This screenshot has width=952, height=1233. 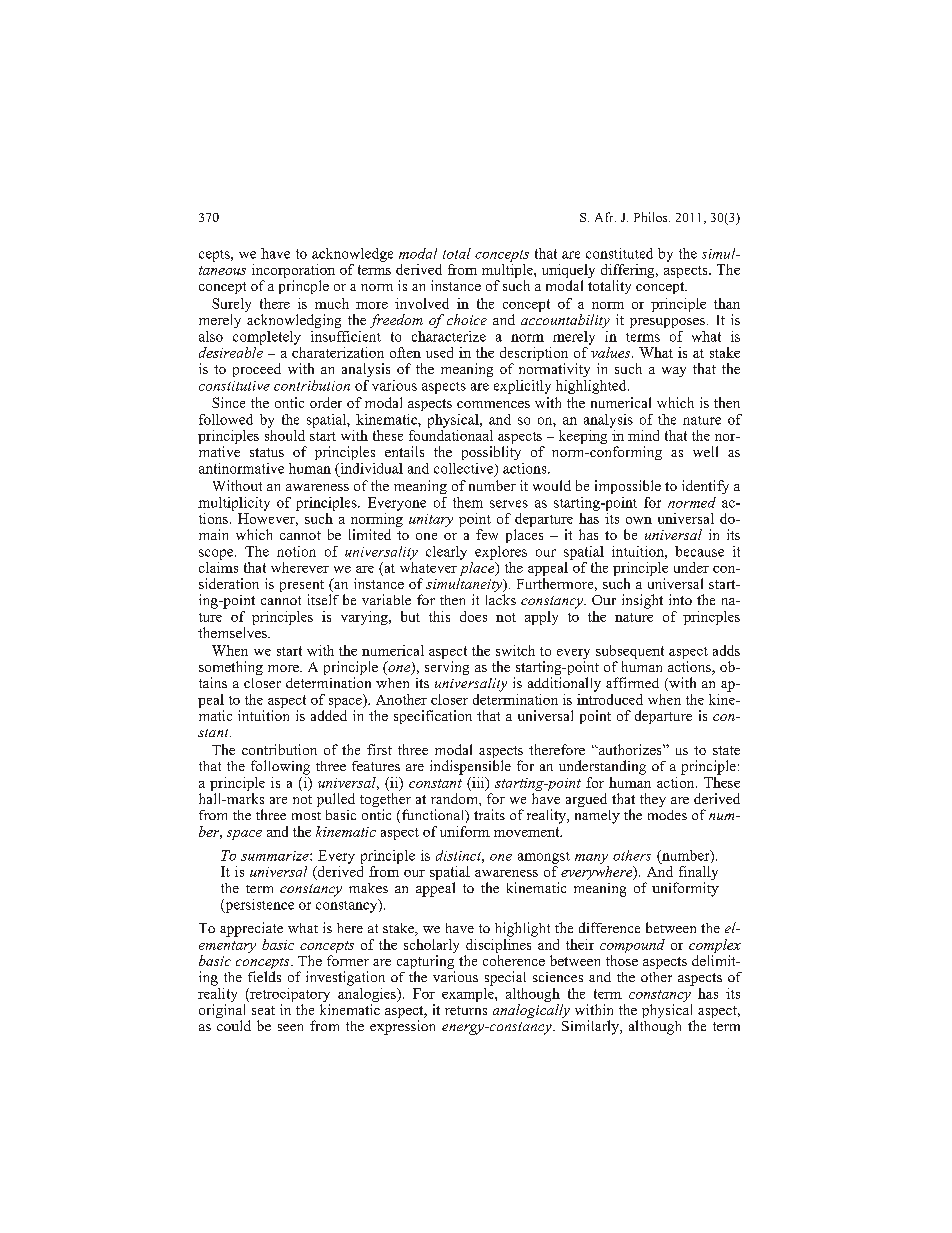 What do you see at coordinates (466, 1010) in the screenshot?
I see `returns` at bounding box center [466, 1010].
